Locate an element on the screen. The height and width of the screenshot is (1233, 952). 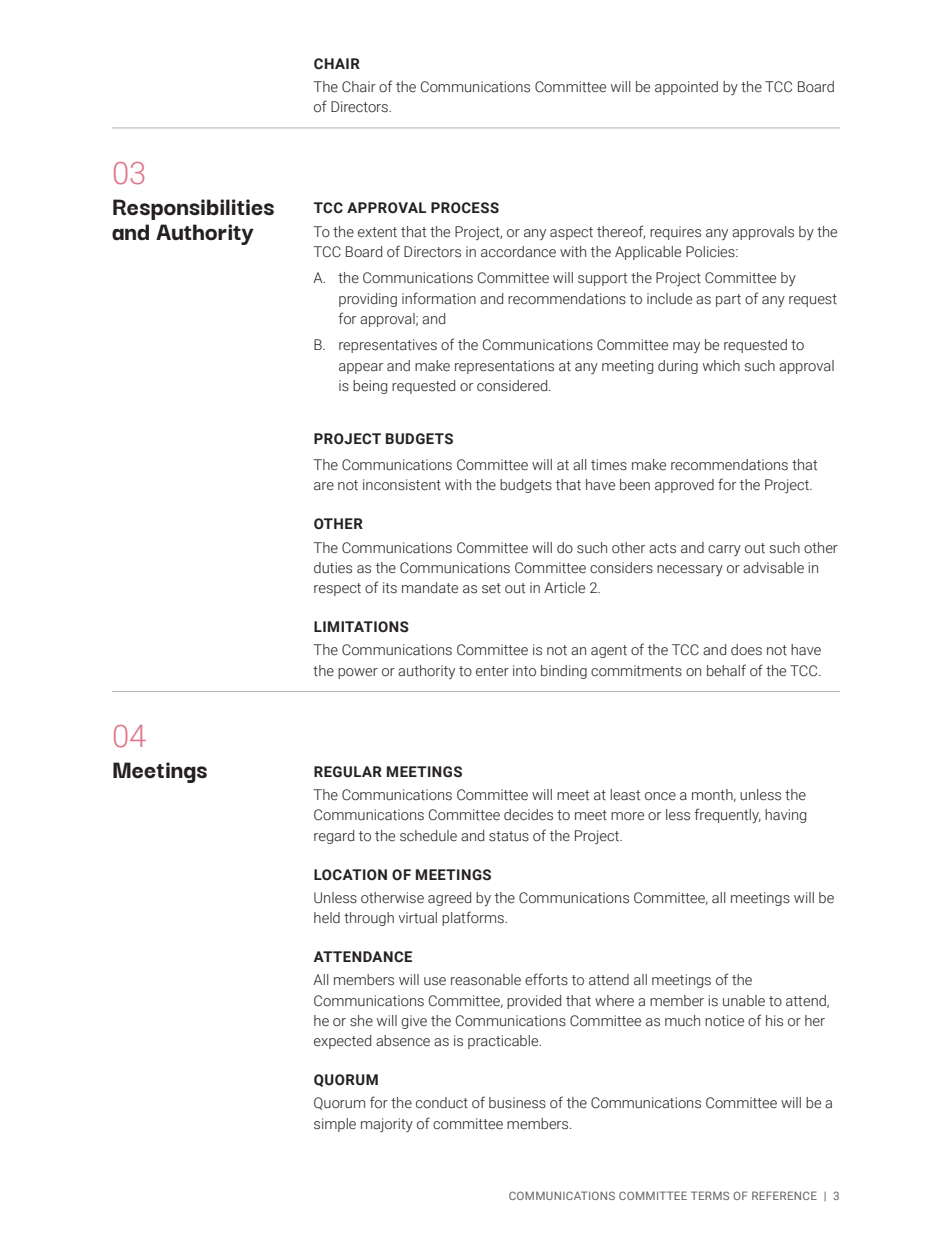
PROCESS is located at coordinates (465, 208).
